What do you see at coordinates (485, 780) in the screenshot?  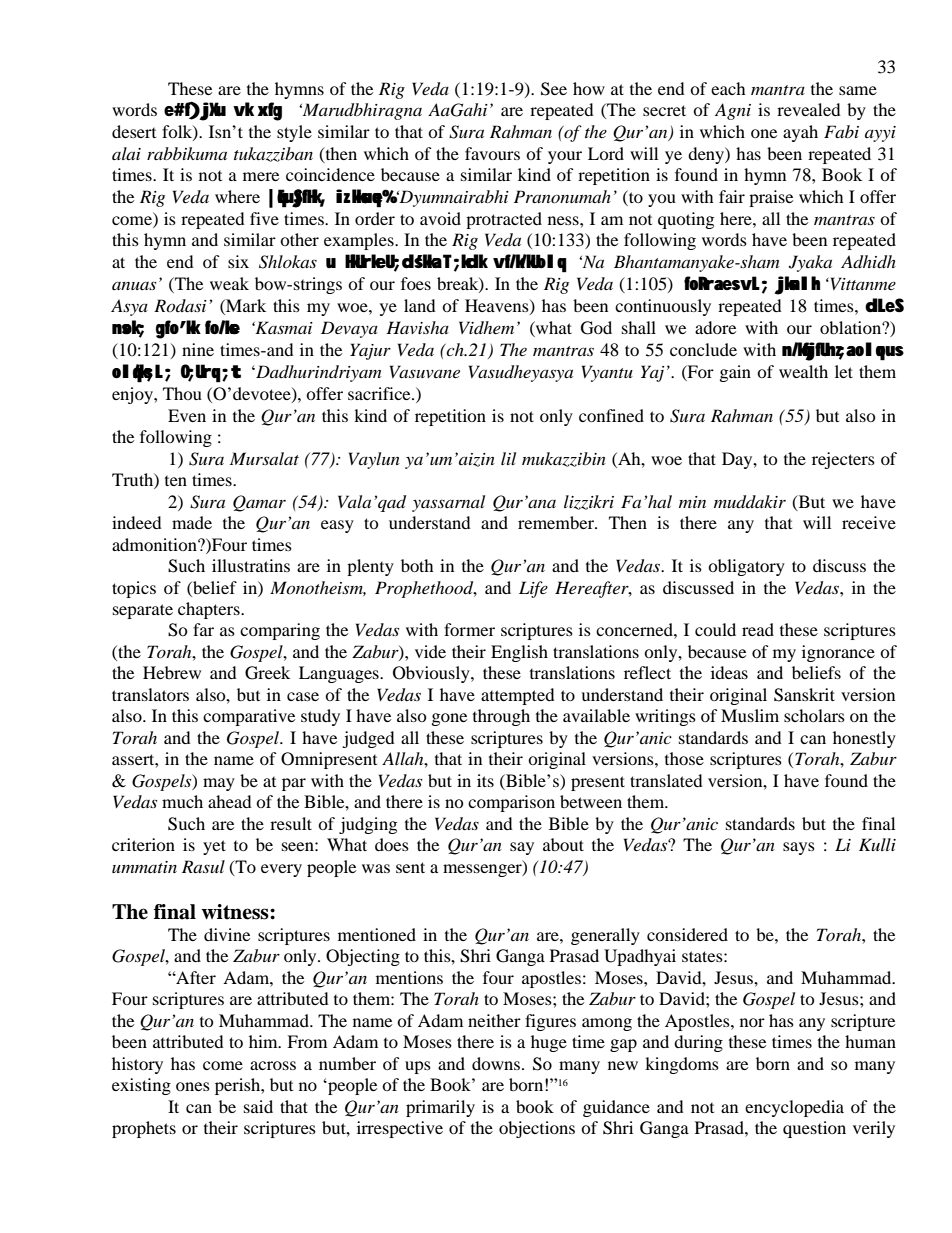 I see `its` at bounding box center [485, 780].
